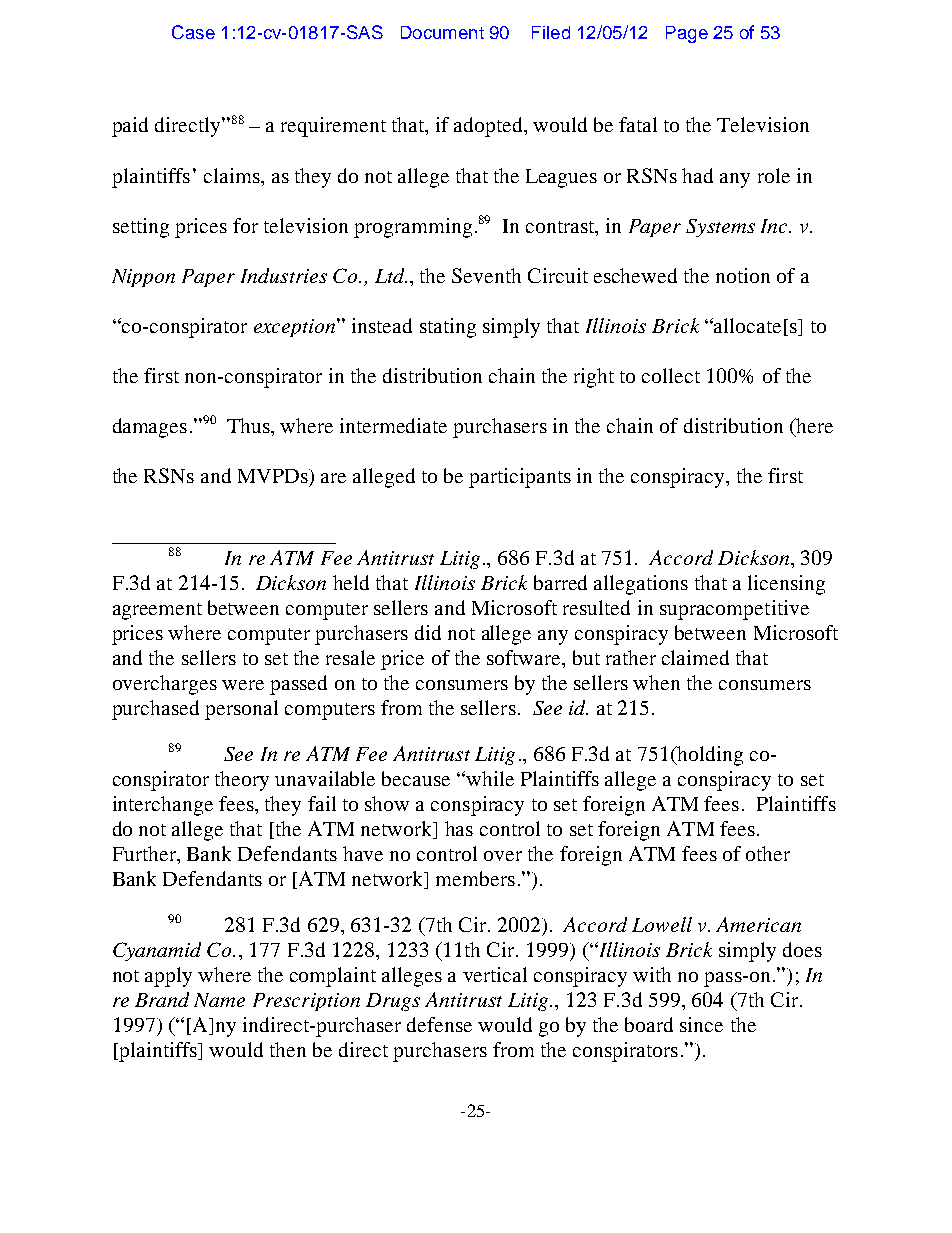  What do you see at coordinates (701, 1024) in the document?
I see `since` at bounding box center [701, 1024].
